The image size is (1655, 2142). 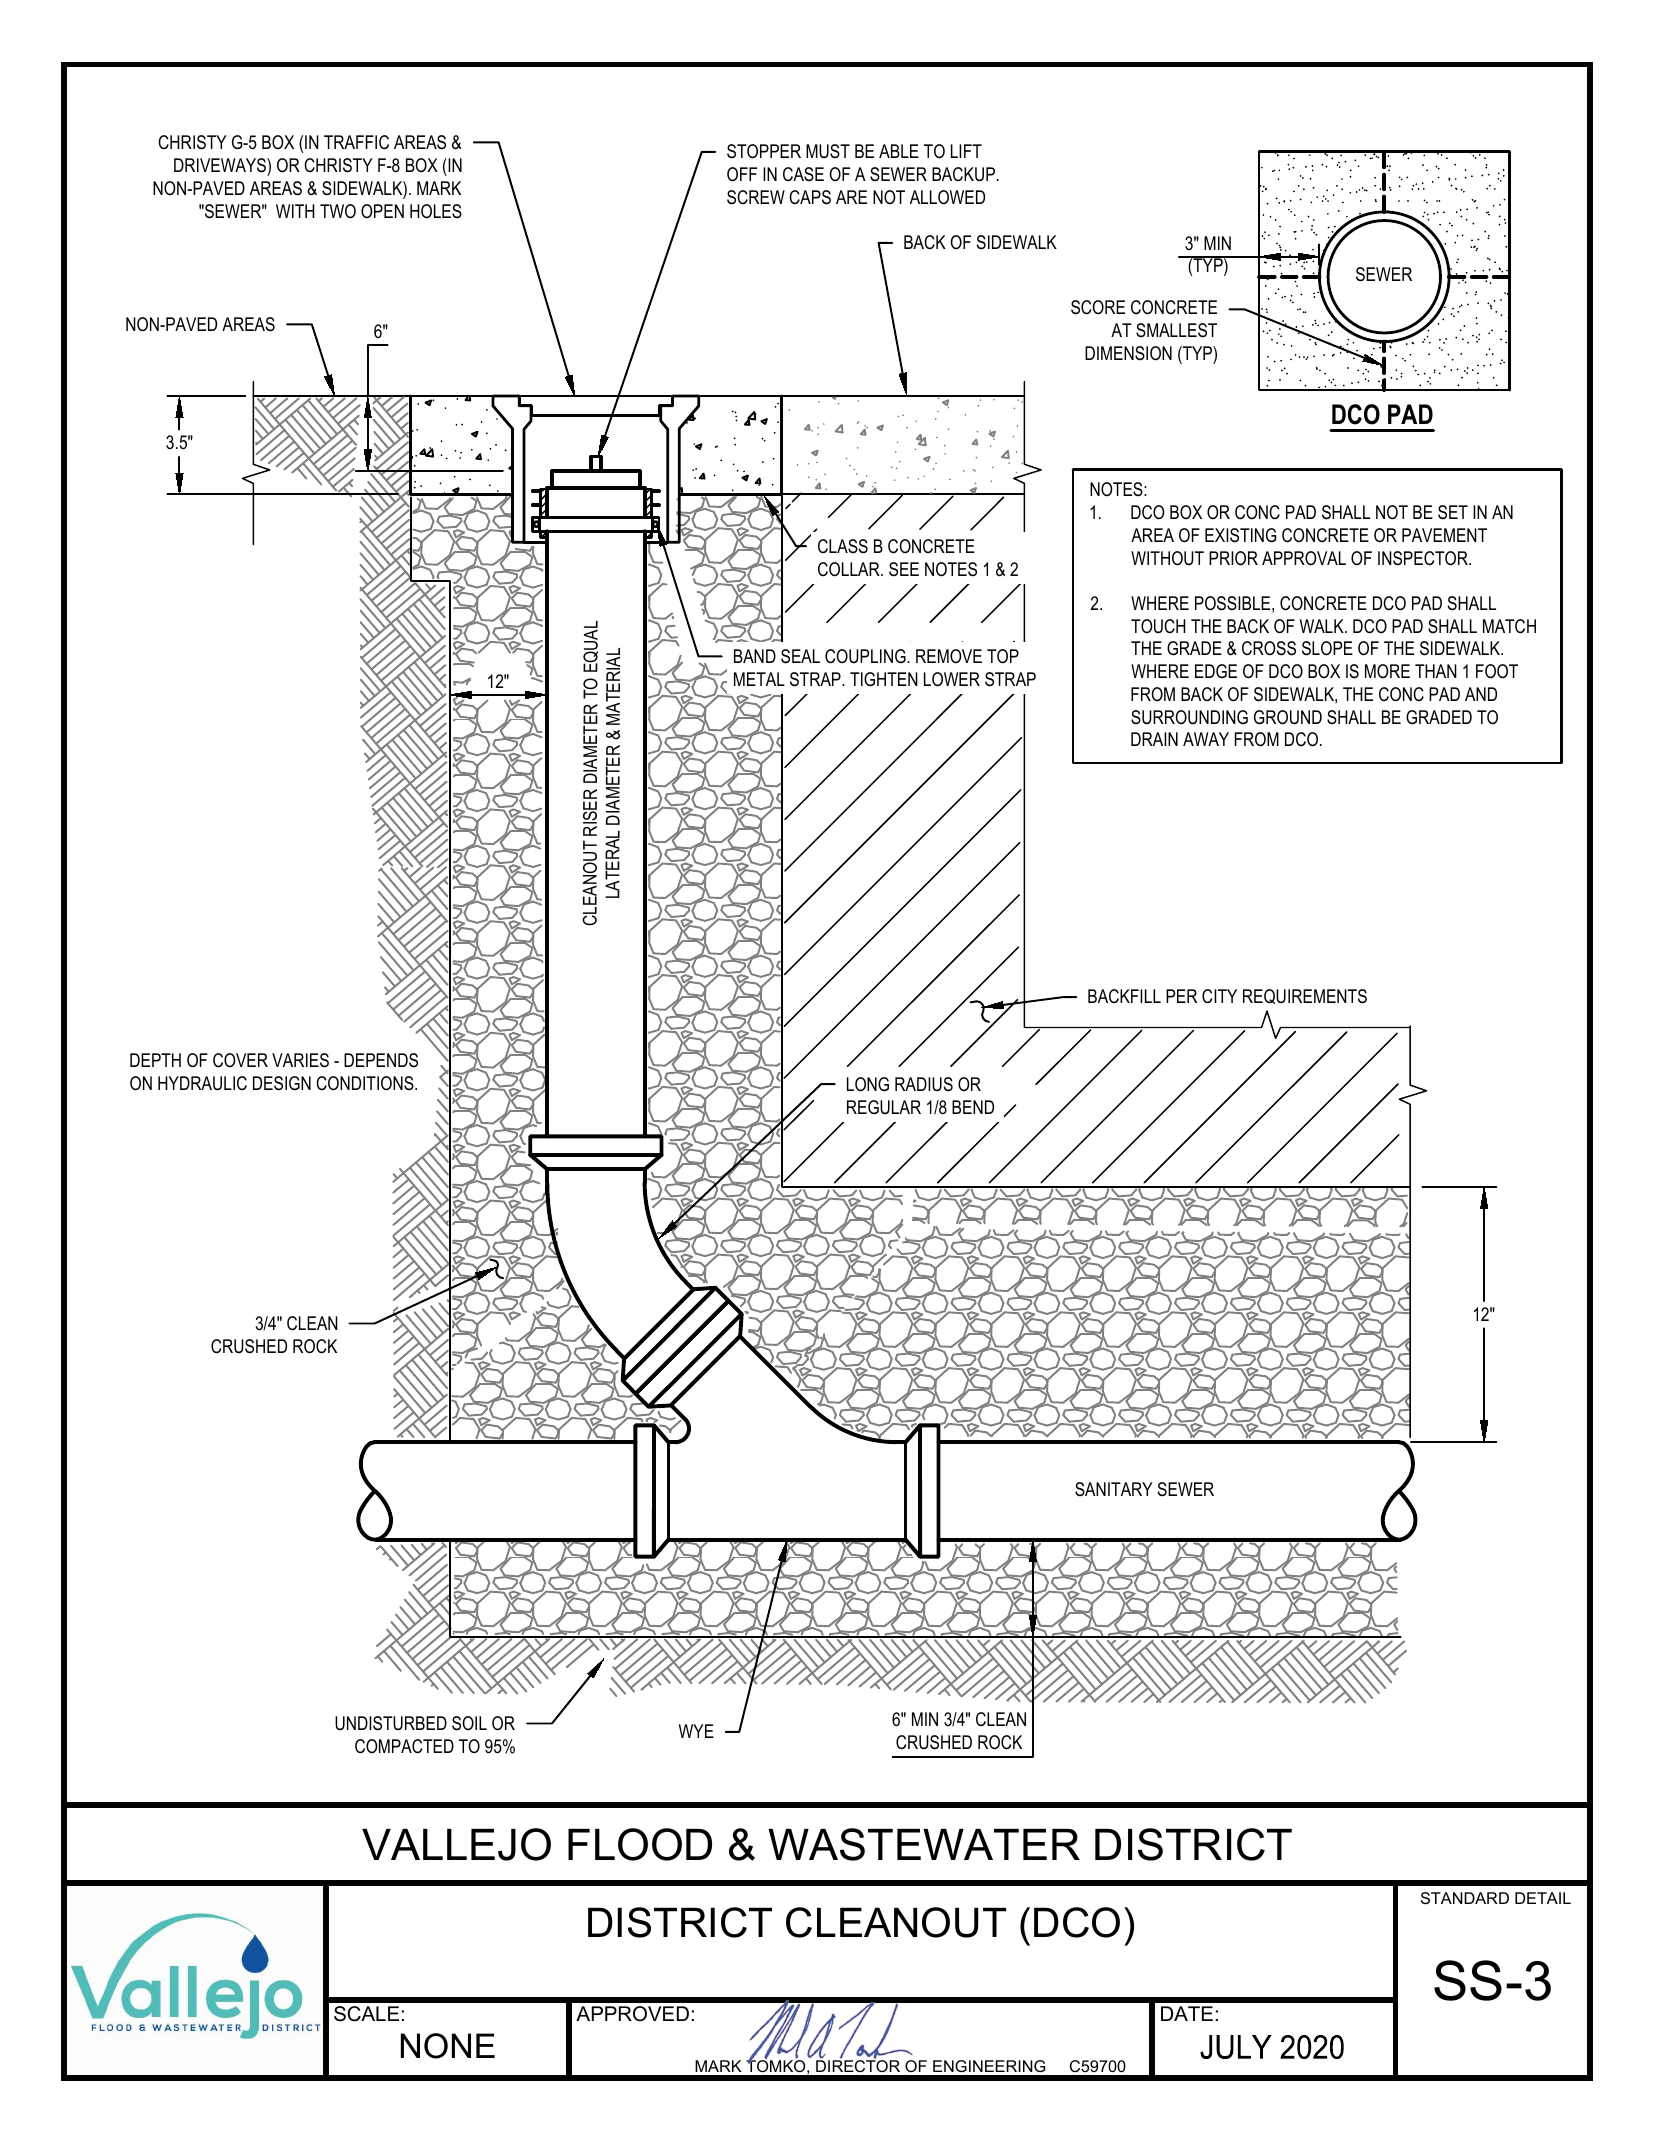 I want to click on SMALLEST, so click(x=1176, y=330).
